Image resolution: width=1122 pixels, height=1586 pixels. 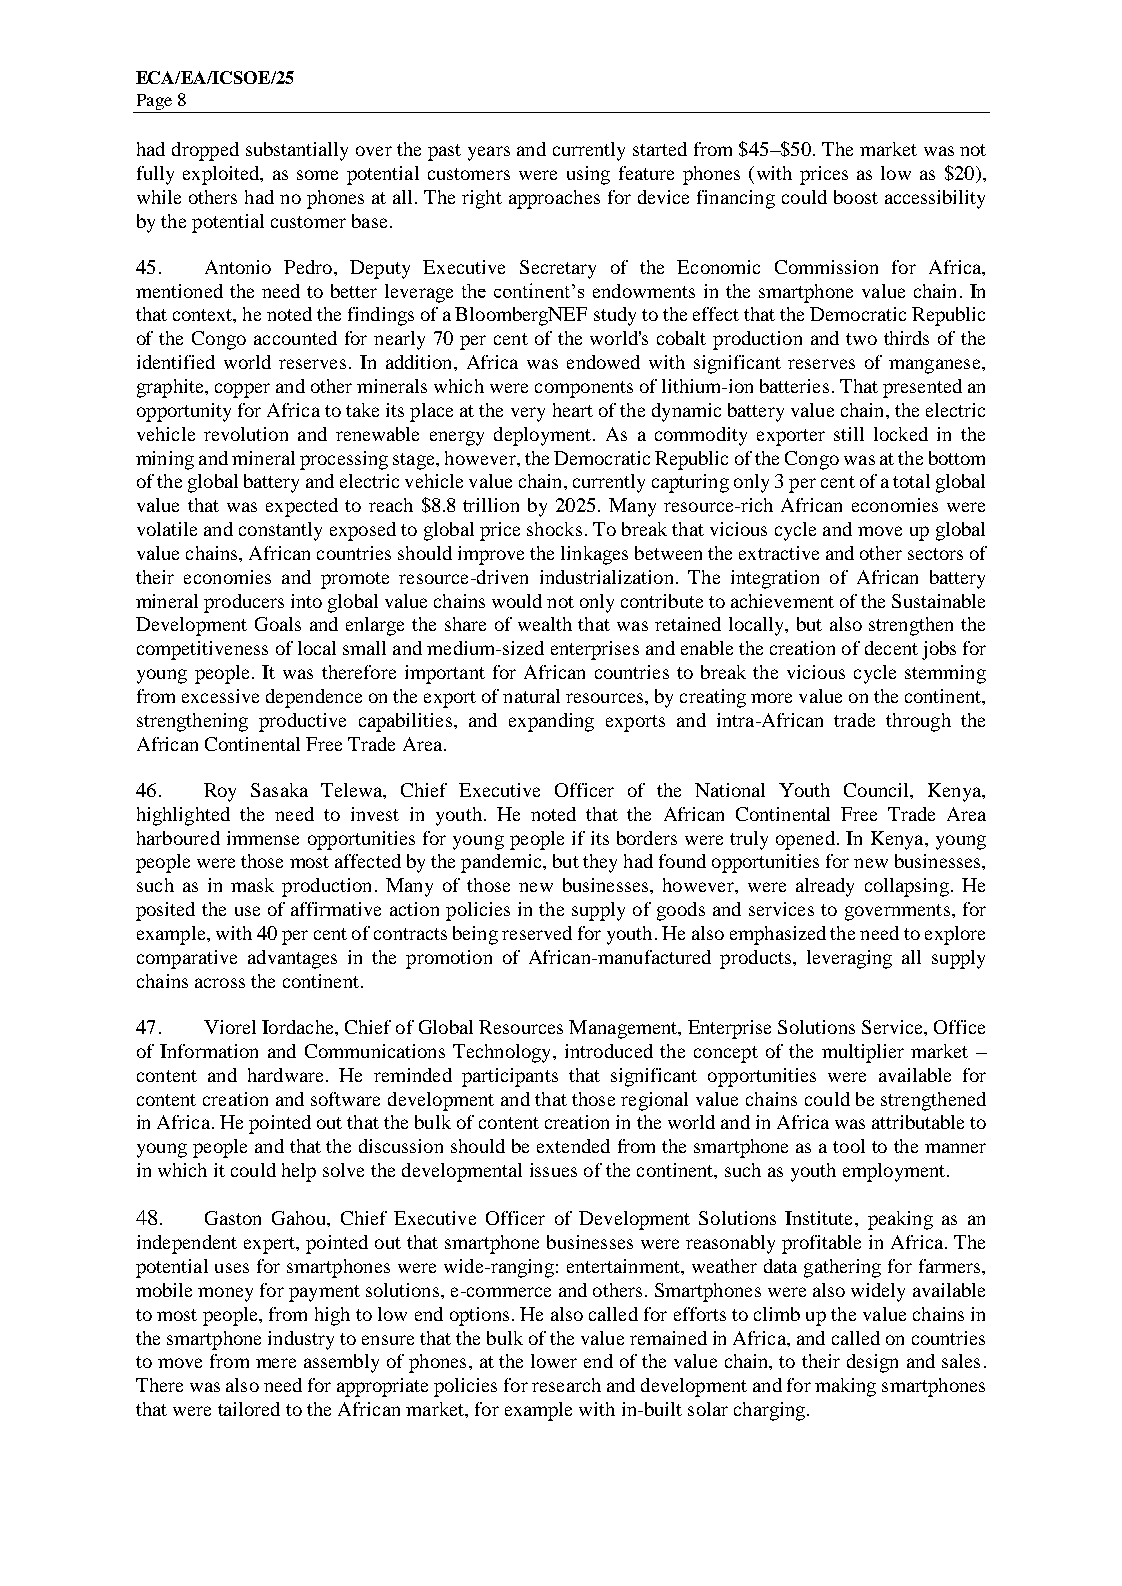 What do you see at coordinates (872, 1363) in the page?
I see `design` at bounding box center [872, 1363].
